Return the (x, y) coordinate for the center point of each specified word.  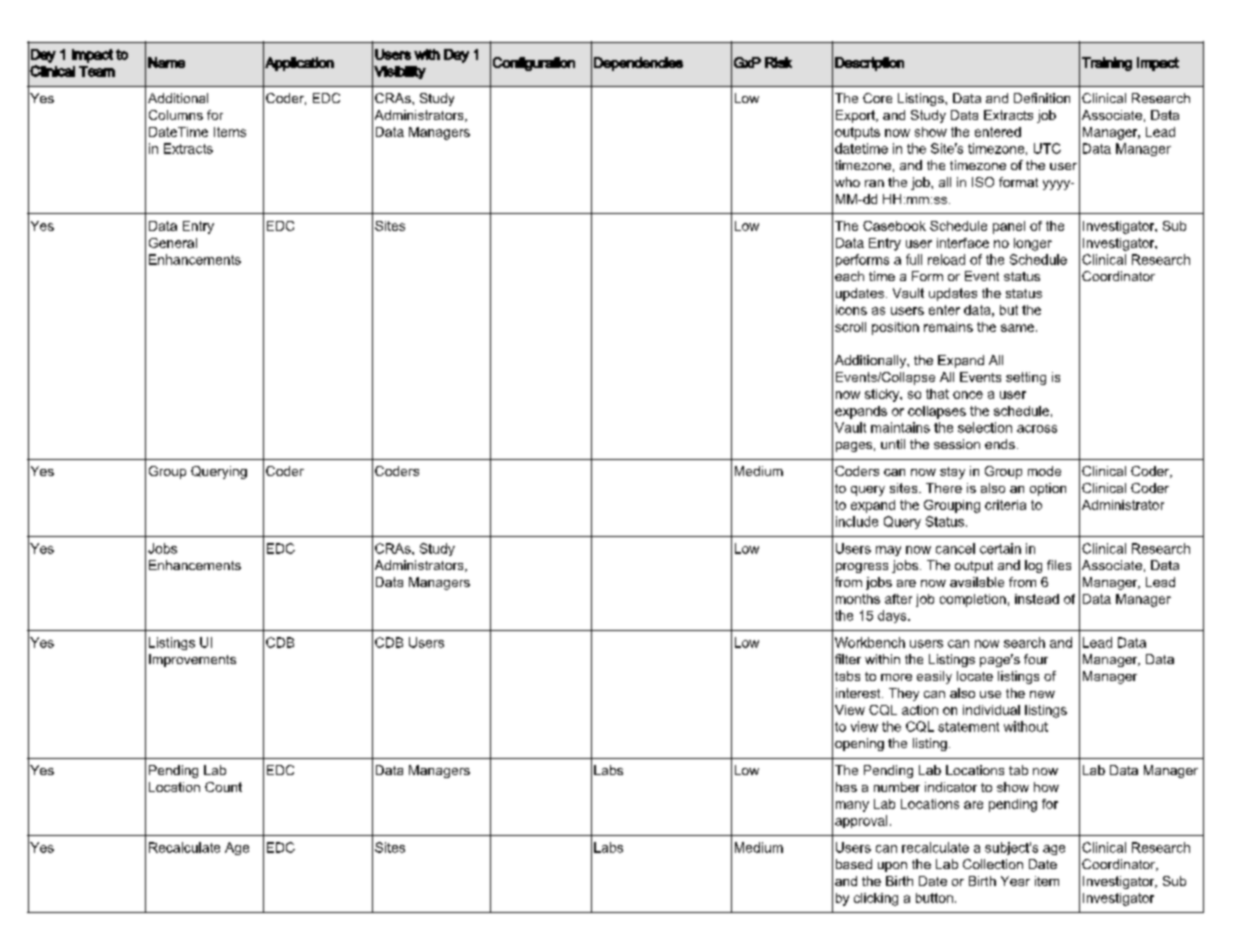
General (173, 243)
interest (859, 693)
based (854, 864)
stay (952, 473)
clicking (876, 899)
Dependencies (638, 64)
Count (223, 787)
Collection (993, 864)
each (849, 276)
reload (946, 259)
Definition (1042, 98)
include (857, 521)
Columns (176, 115)
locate (975, 676)
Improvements (192, 660)
